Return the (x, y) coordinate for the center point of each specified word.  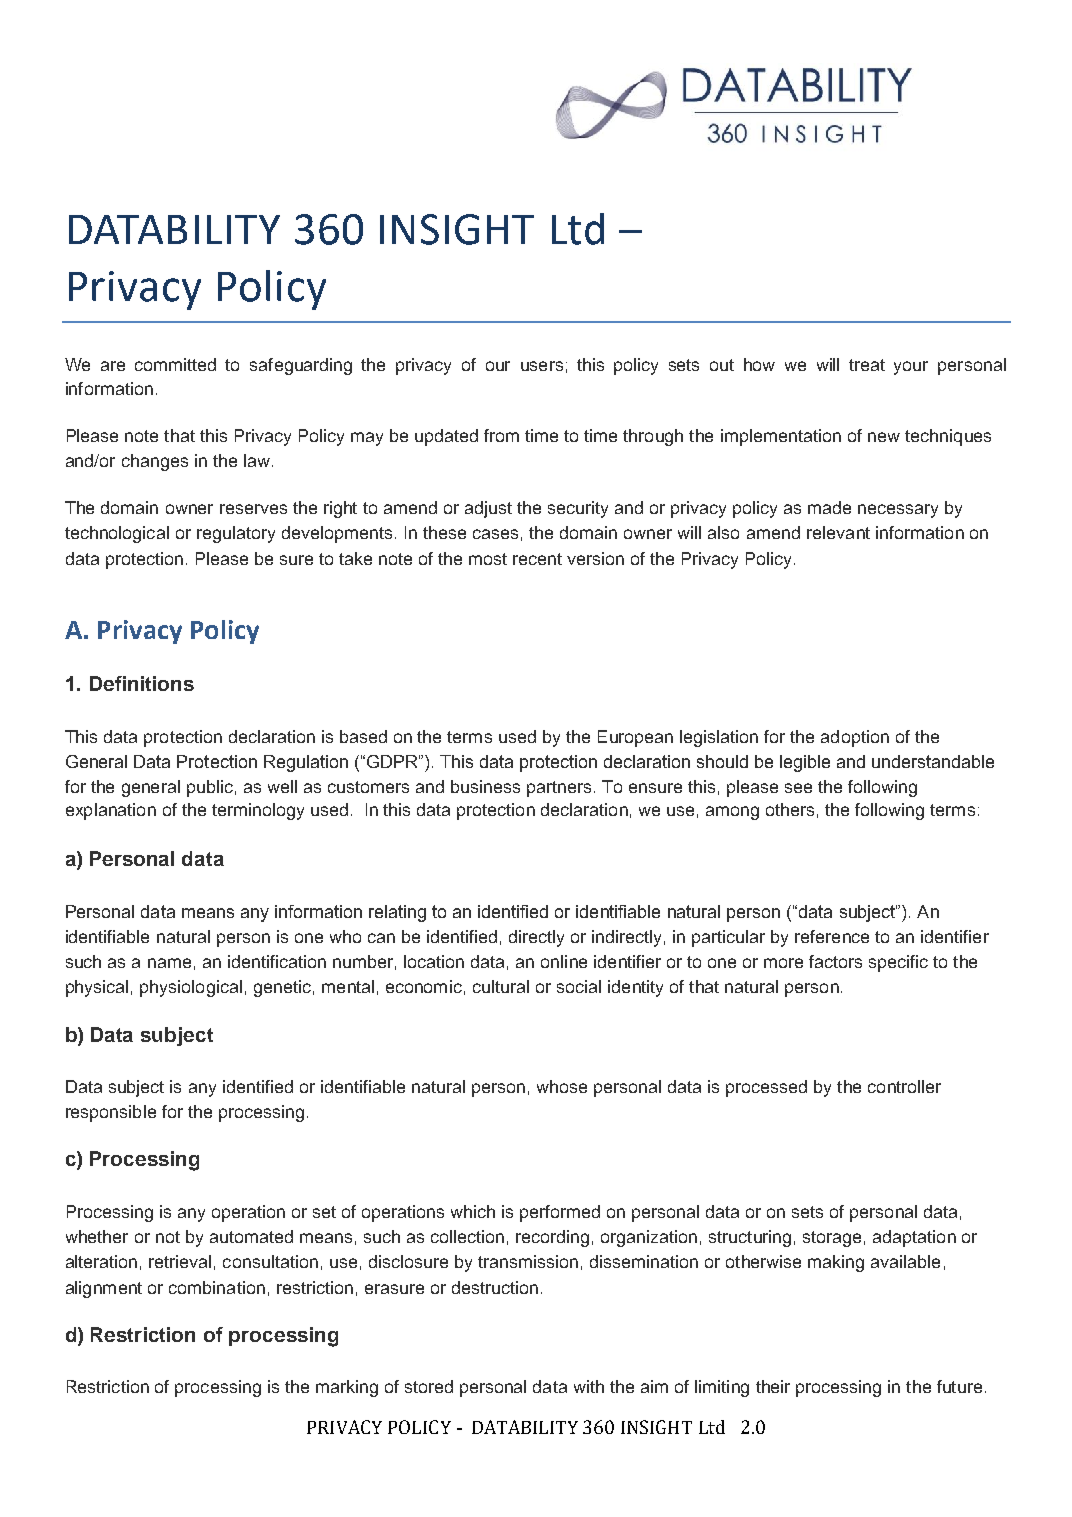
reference (832, 936)
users (542, 366)
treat (867, 365)
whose (562, 1086)
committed (175, 364)
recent (537, 559)
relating (397, 913)
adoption (855, 738)
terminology (258, 811)
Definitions (142, 683)
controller (904, 1086)
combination (217, 1287)
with (589, 1386)
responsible (111, 1113)
